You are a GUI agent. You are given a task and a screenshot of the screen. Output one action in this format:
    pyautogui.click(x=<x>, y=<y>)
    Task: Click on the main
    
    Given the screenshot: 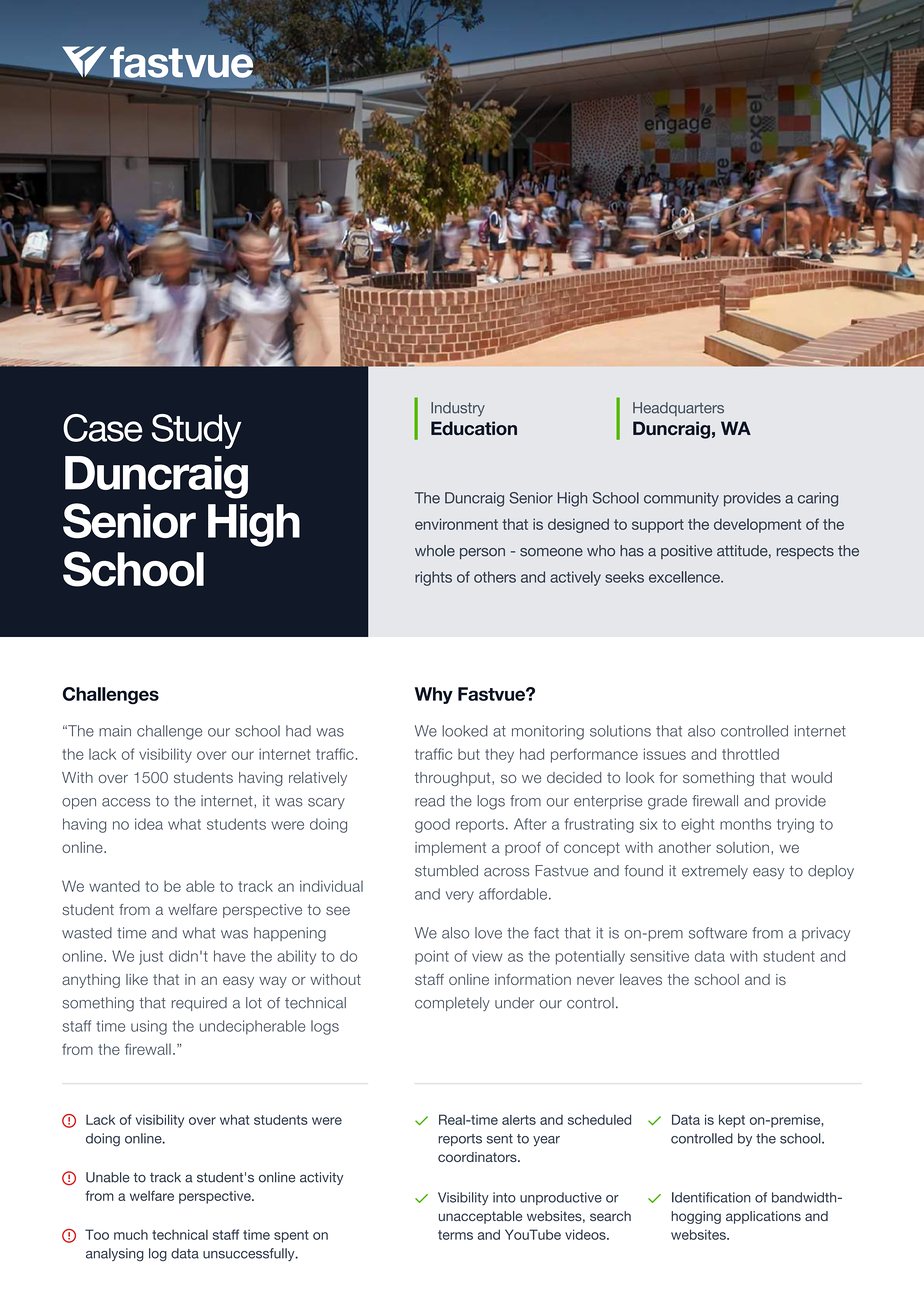 What is the action you would take?
    pyautogui.click(x=115, y=731)
